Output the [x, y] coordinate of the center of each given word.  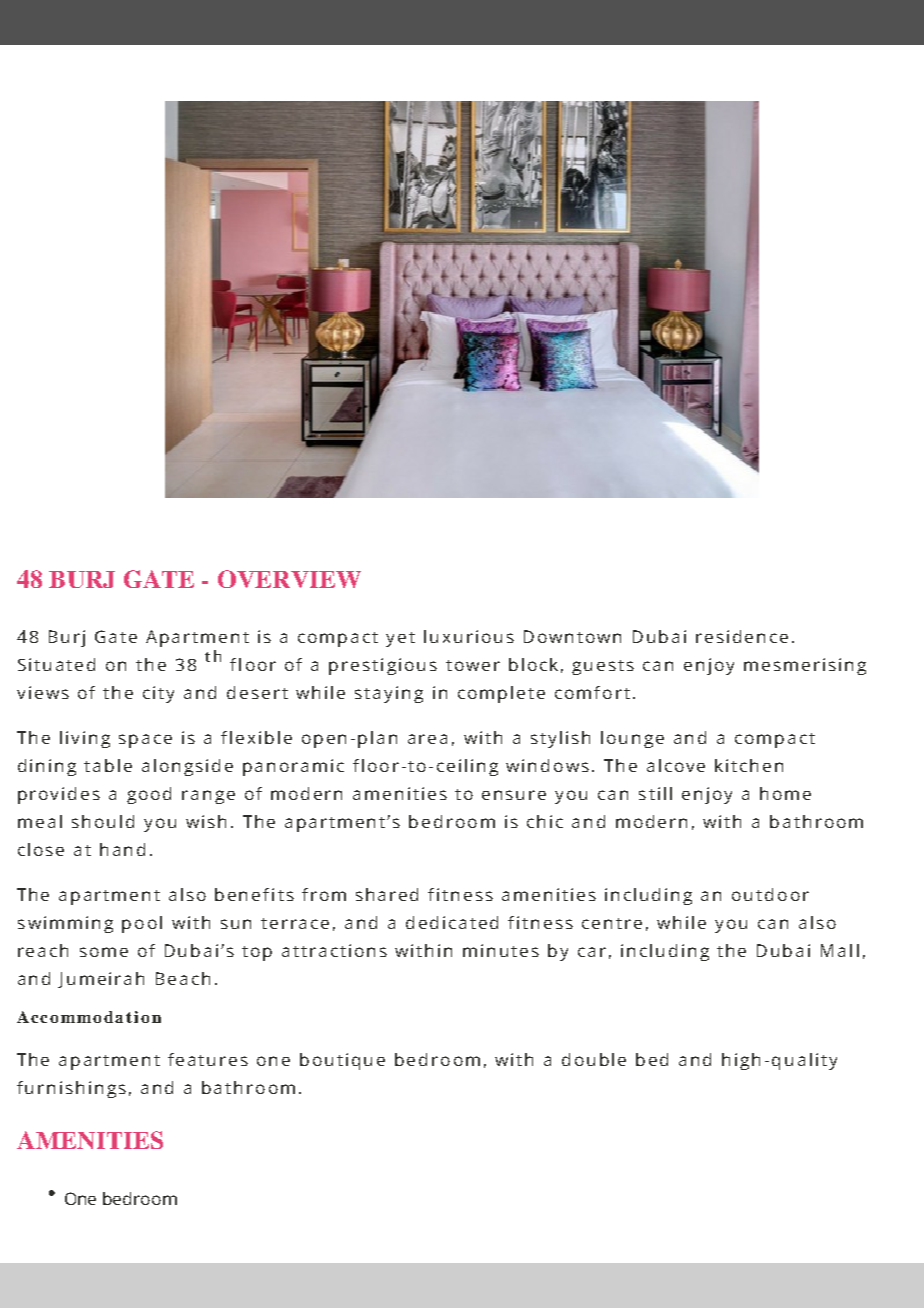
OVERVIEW [289, 579]
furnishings [71, 1089]
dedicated [452, 922]
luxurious [469, 636]
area [427, 739]
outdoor [770, 894]
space [145, 741]
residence [742, 636]
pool [142, 924]
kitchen [749, 765]
